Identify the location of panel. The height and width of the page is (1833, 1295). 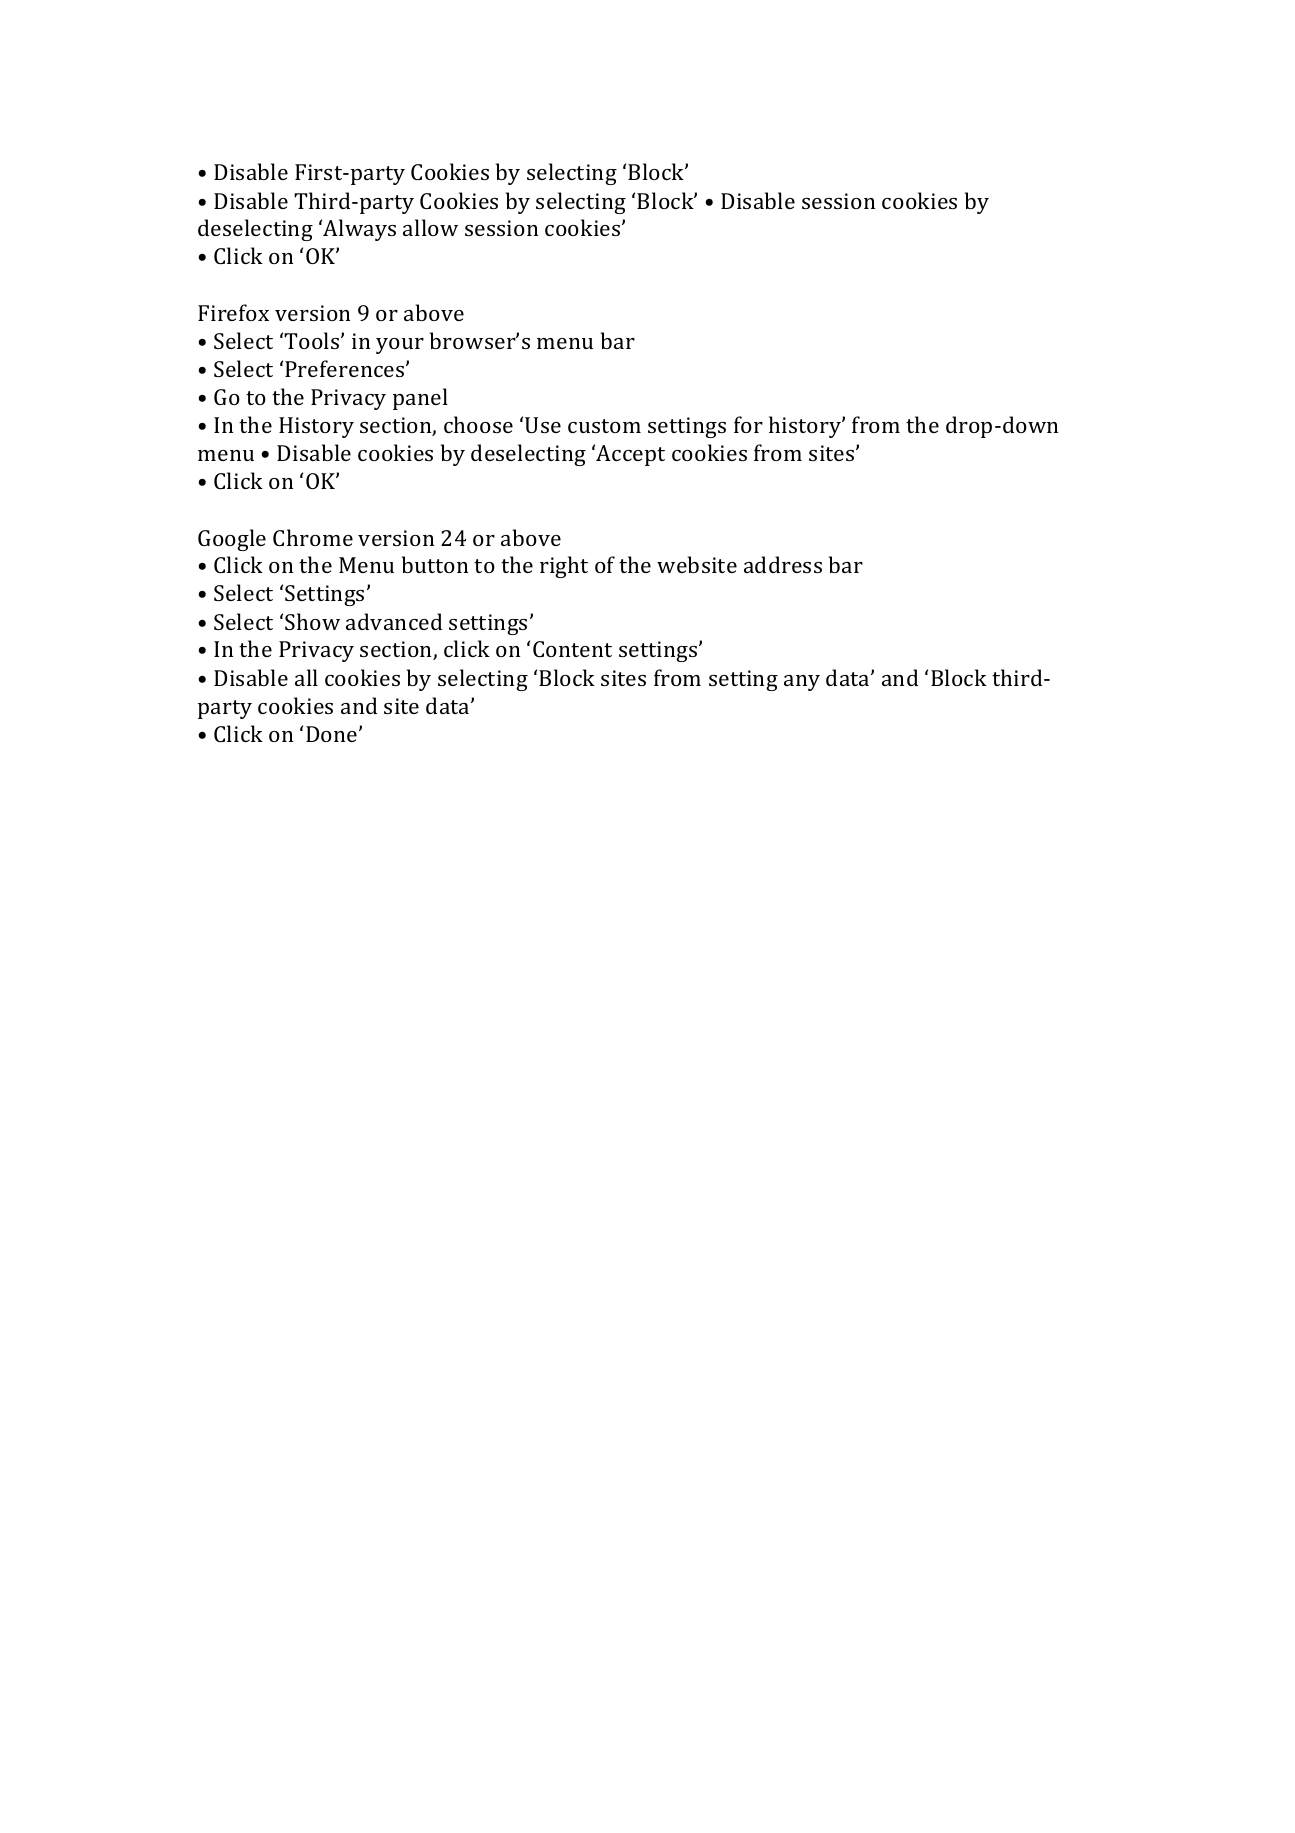
(420, 399).
